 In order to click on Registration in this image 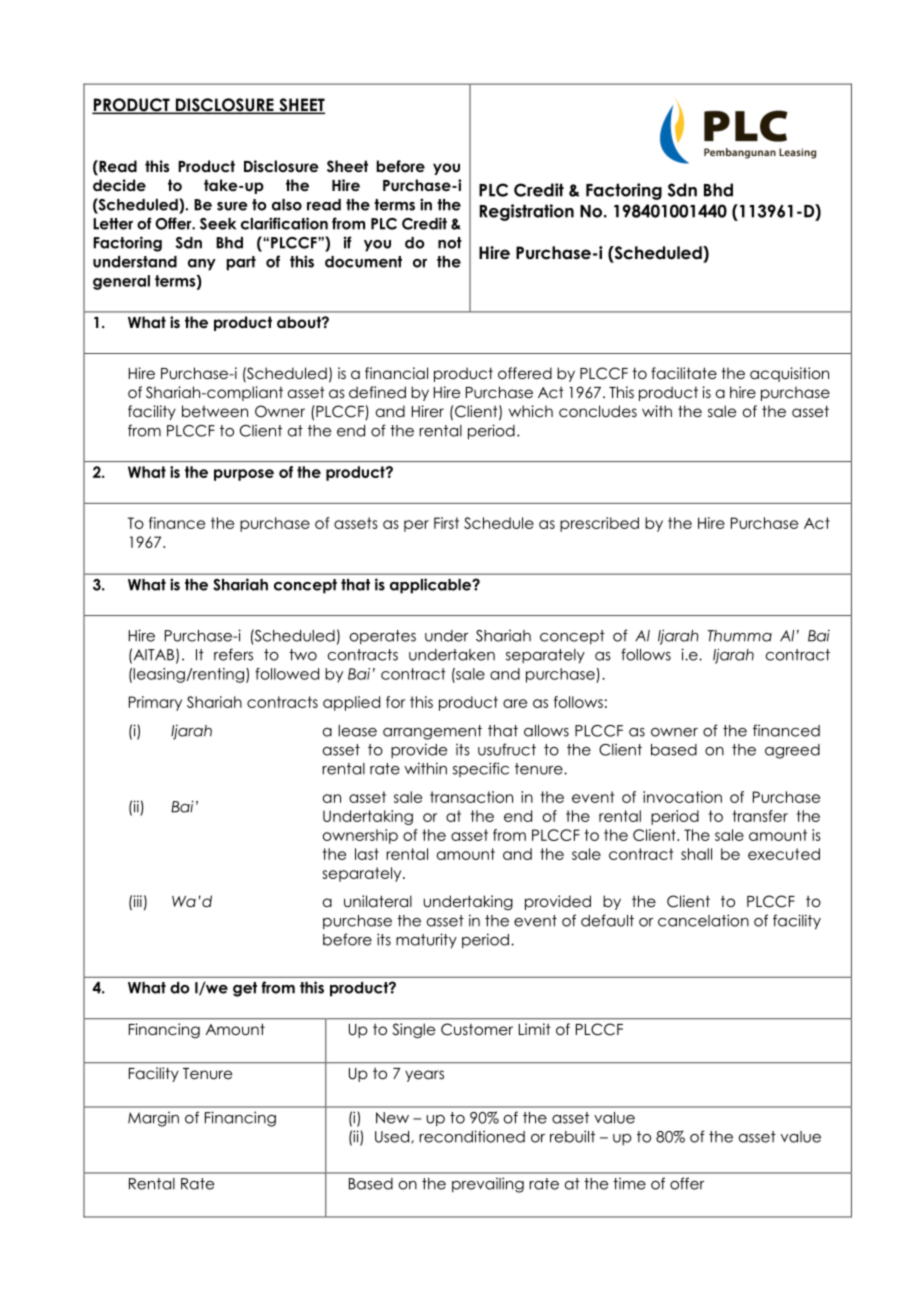, I will do `click(527, 212)`.
